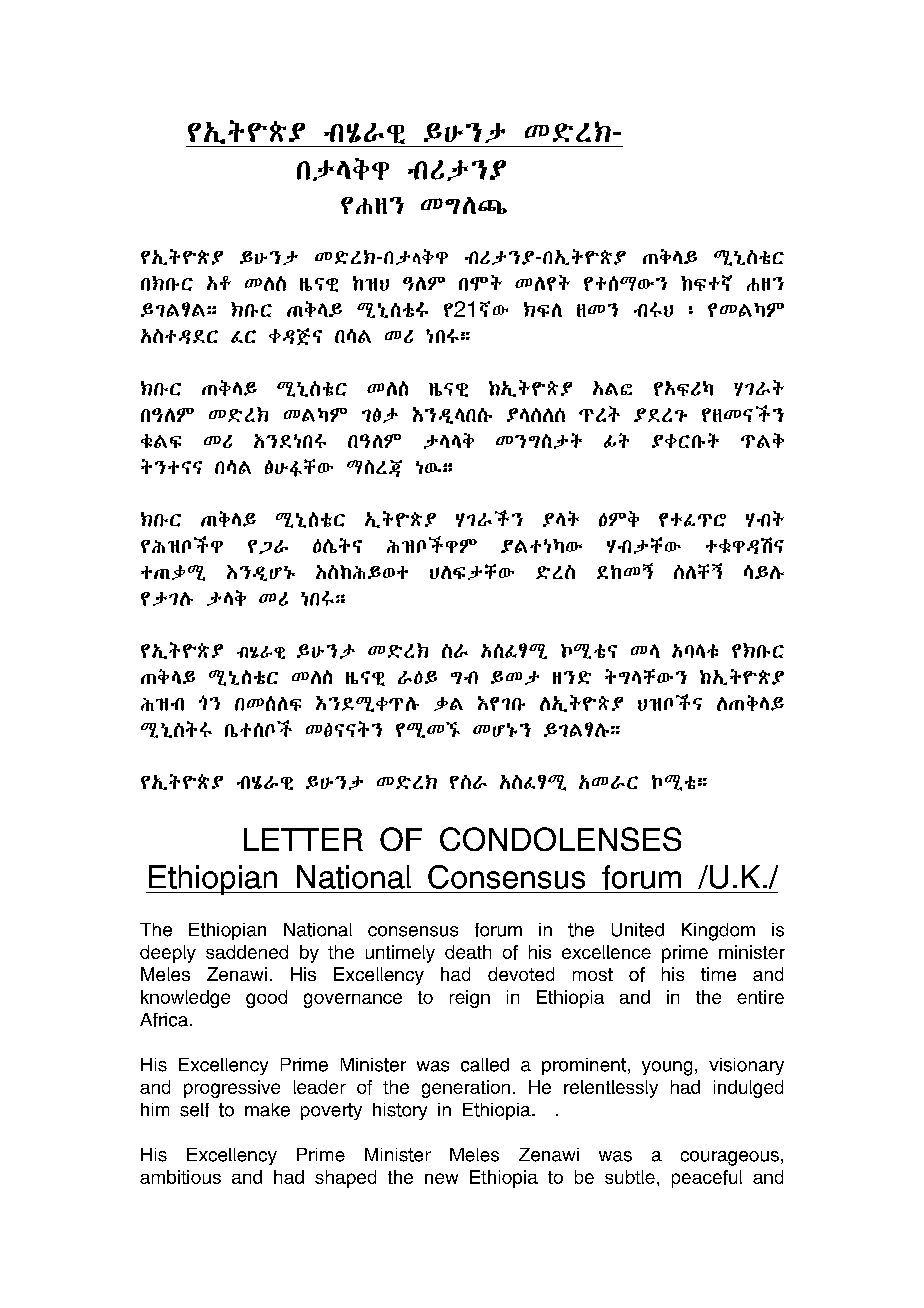 The image size is (924, 1308). What do you see at coordinates (606, 952) in the screenshot?
I see `excellence` at bounding box center [606, 952].
